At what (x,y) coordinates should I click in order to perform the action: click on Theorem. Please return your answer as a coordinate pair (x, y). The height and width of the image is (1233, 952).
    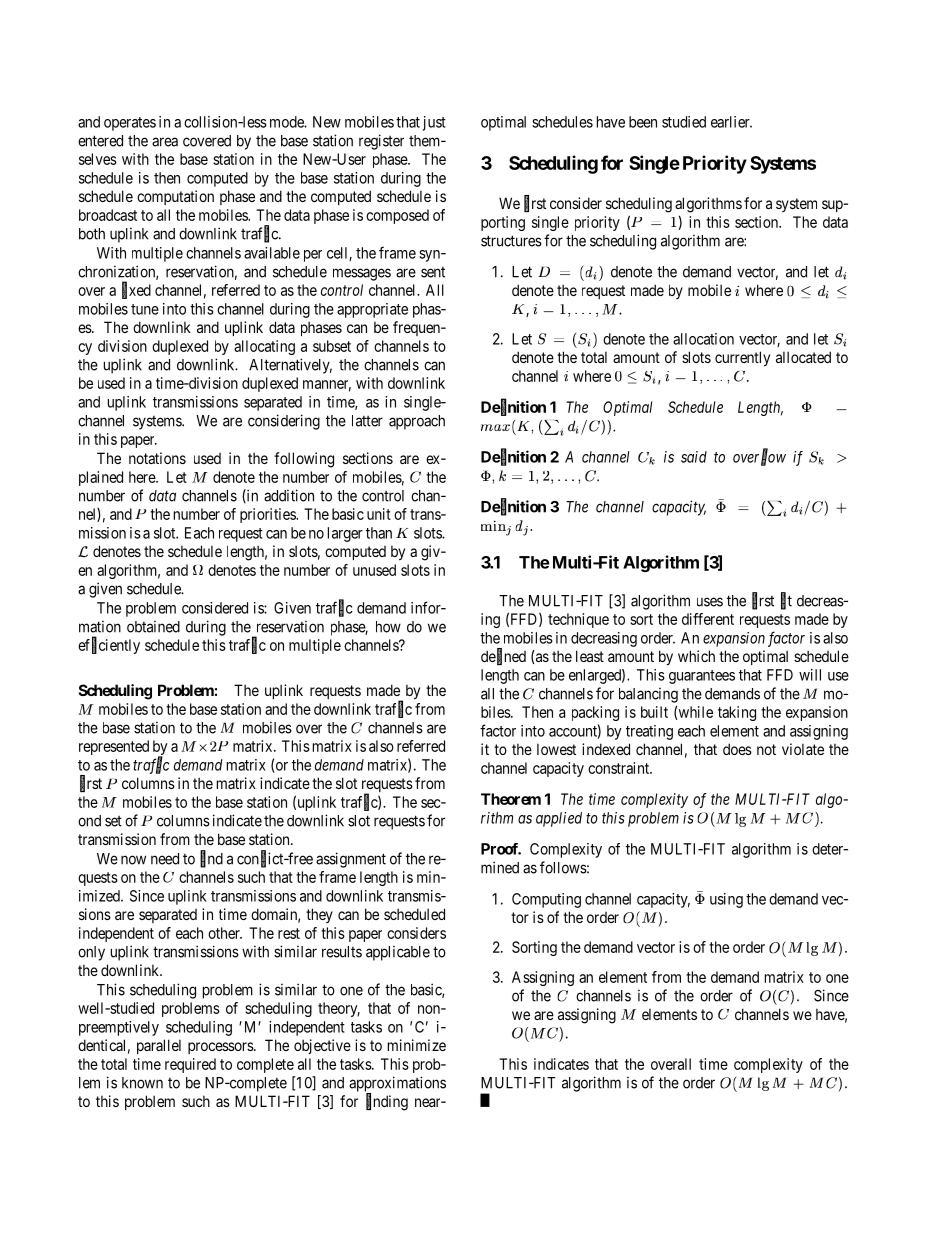
    Looking at the image, I should click on (511, 799).
